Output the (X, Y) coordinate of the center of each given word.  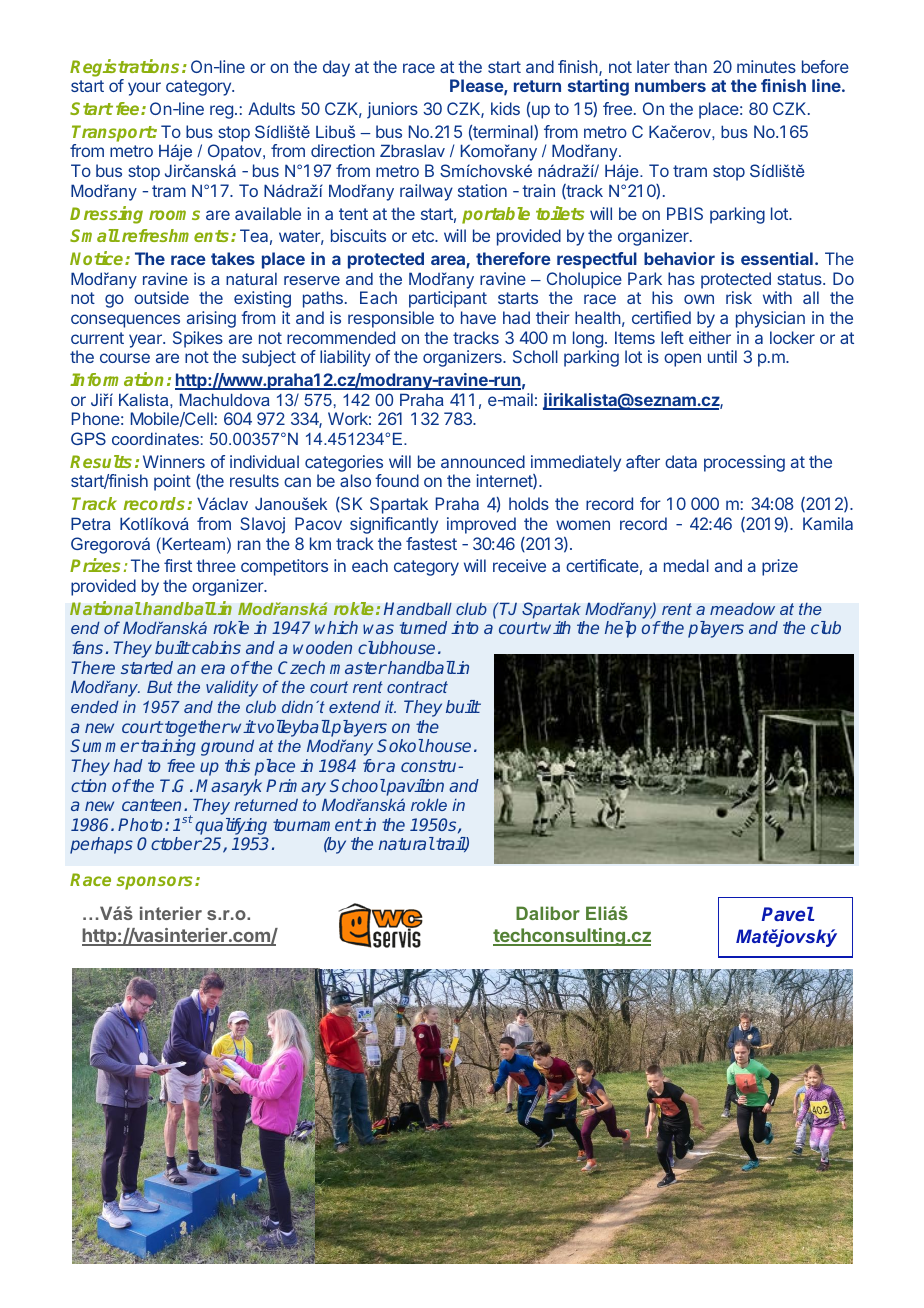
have (478, 317)
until (722, 356)
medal (686, 565)
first (178, 565)
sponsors (156, 883)
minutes (766, 66)
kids (505, 108)
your (144, 89)
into (465, 627)
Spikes (198, 339)
